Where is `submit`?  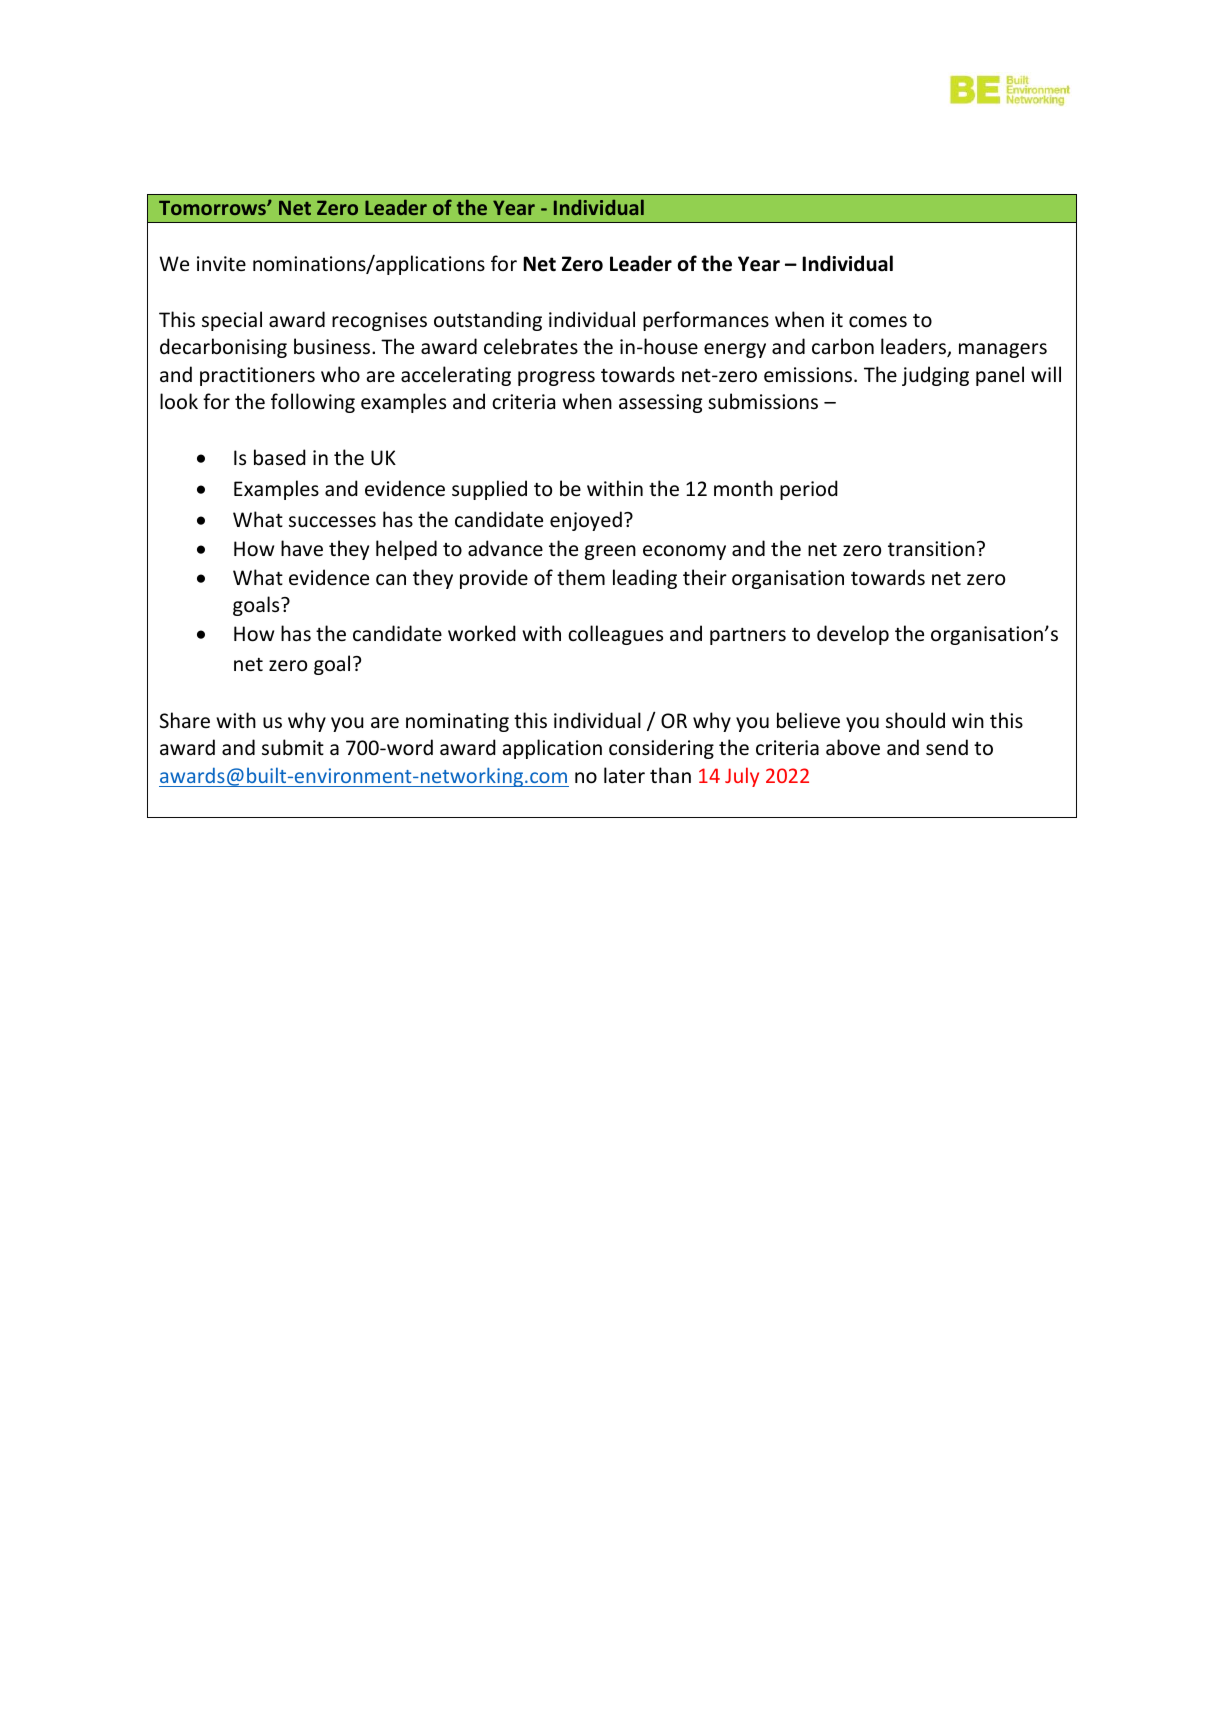
submit is located at coordinates (293, 747).
